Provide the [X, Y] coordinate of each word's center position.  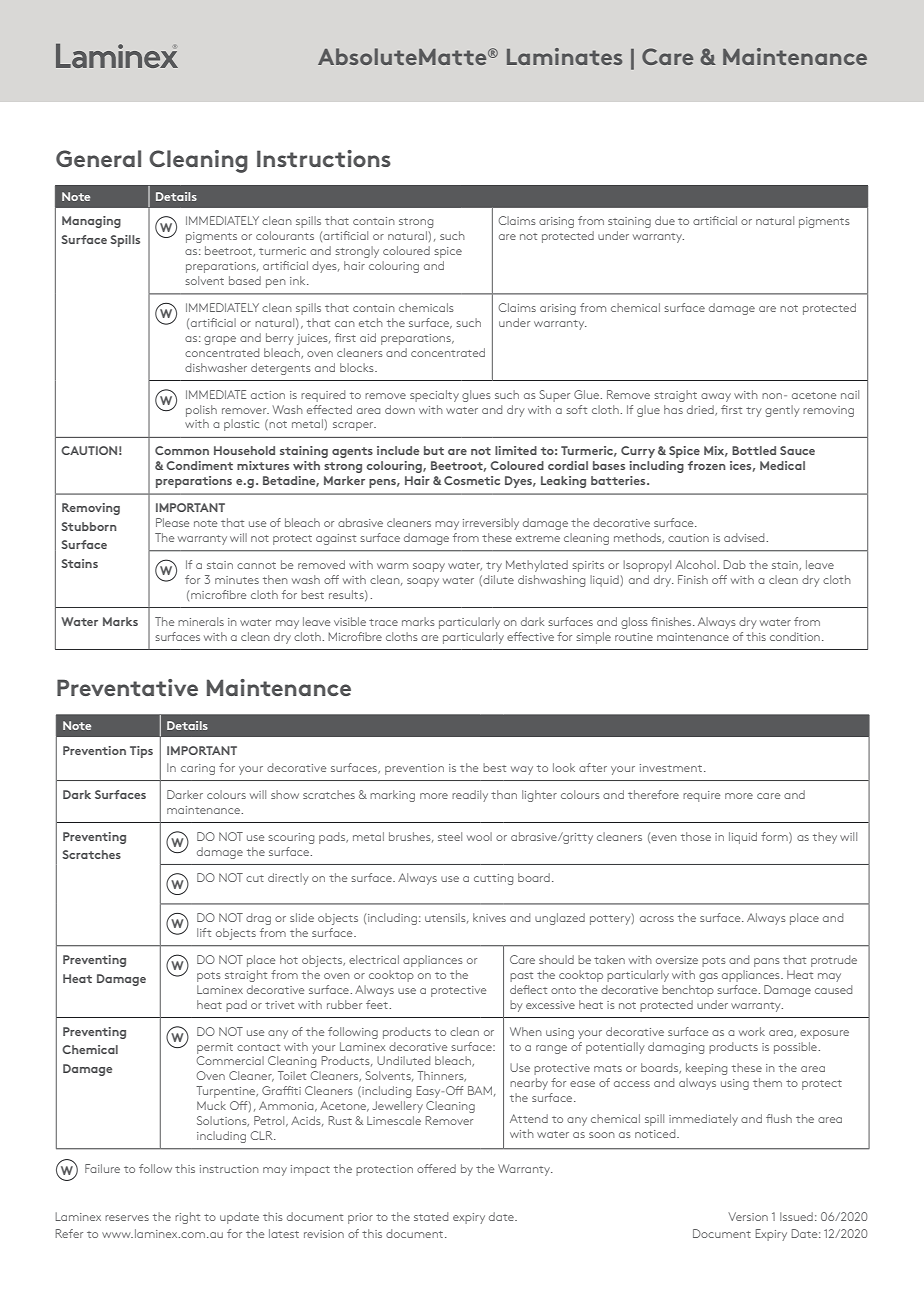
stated [431, 1216]
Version [748, 1216]
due [665, 220]
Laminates [564, 56]
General [98, 158]
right [187, 1218]
